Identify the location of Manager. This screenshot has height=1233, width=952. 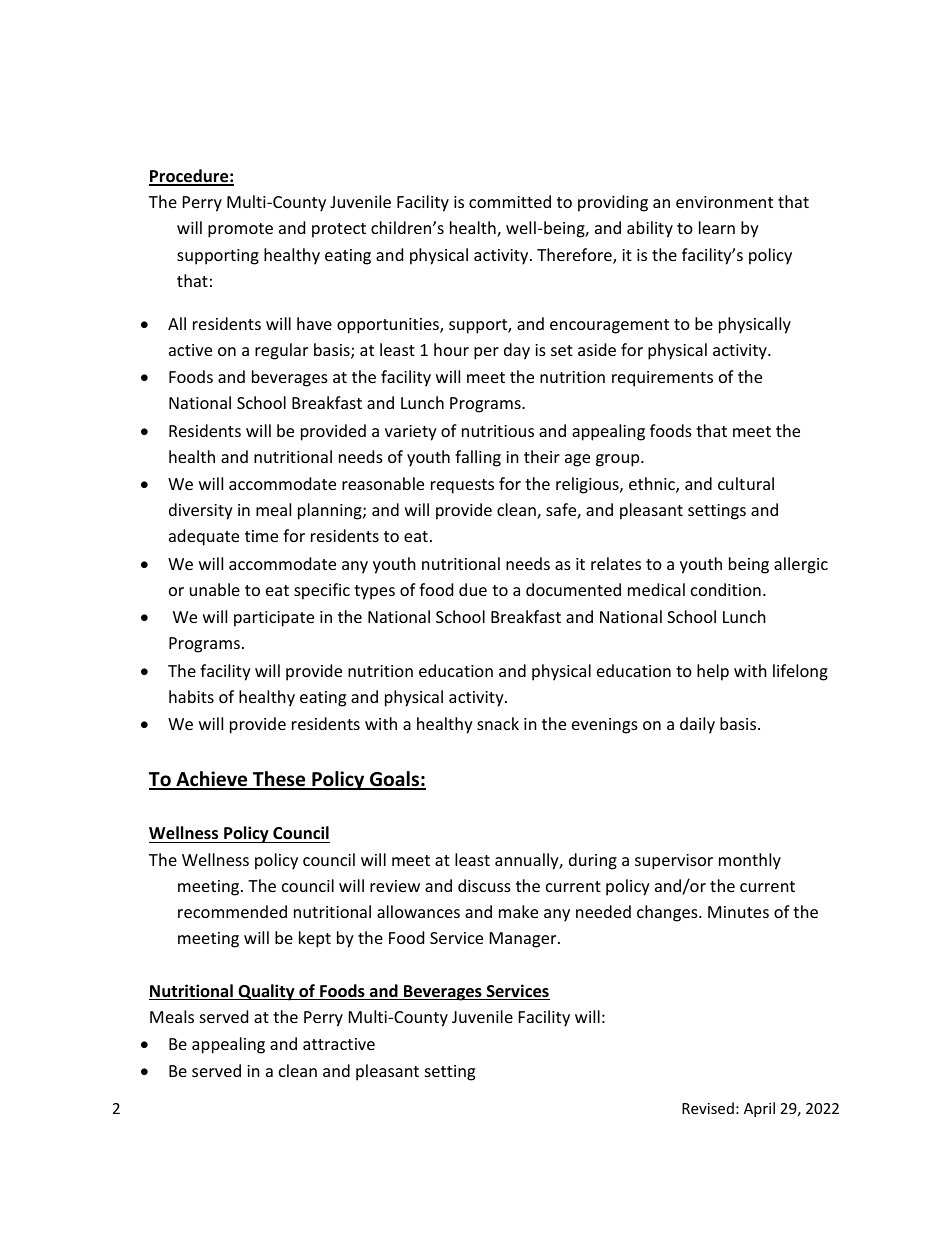
(524, 940).
